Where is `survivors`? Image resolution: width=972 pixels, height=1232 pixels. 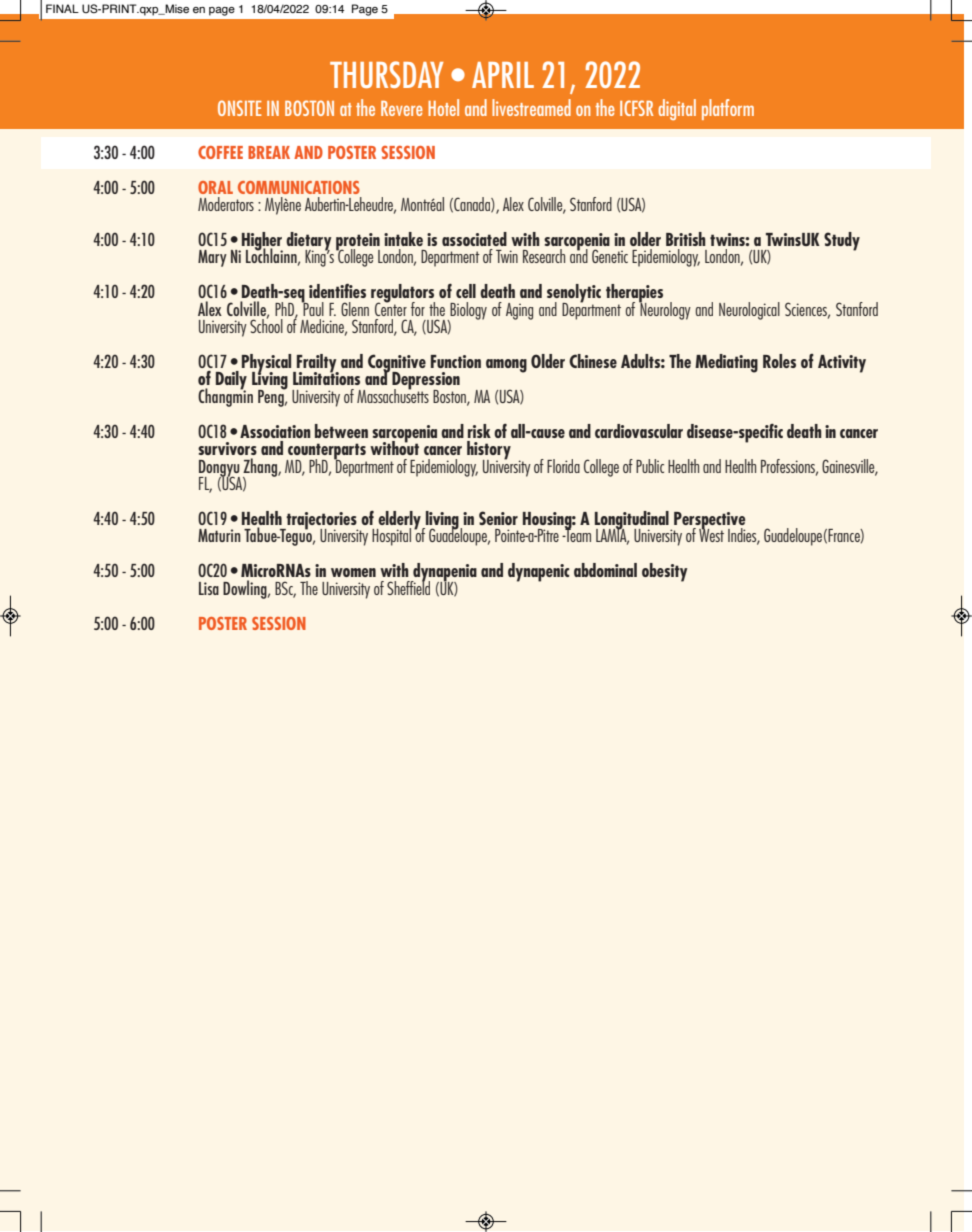 survivors is located at coordinates (227, 448).
